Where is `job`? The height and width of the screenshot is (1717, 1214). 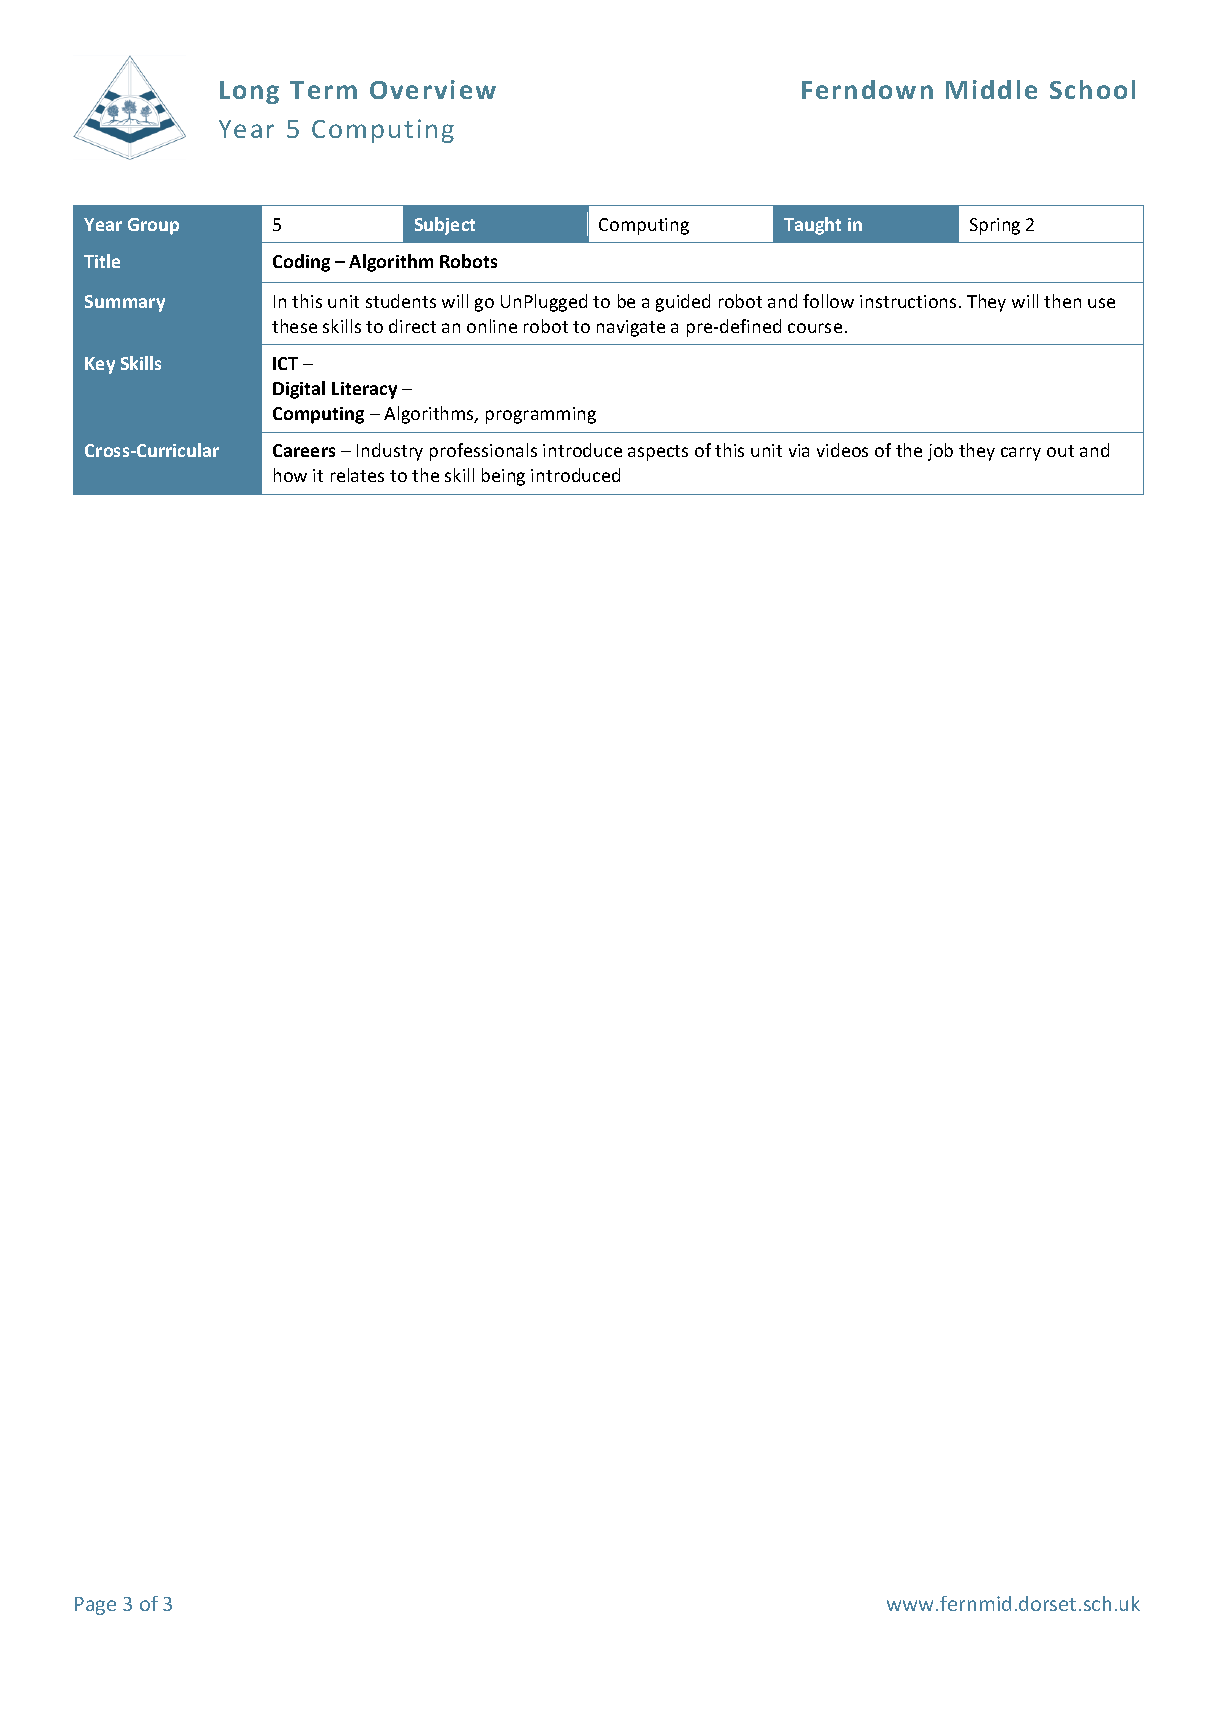
job is located at coordinates (940, 452).
